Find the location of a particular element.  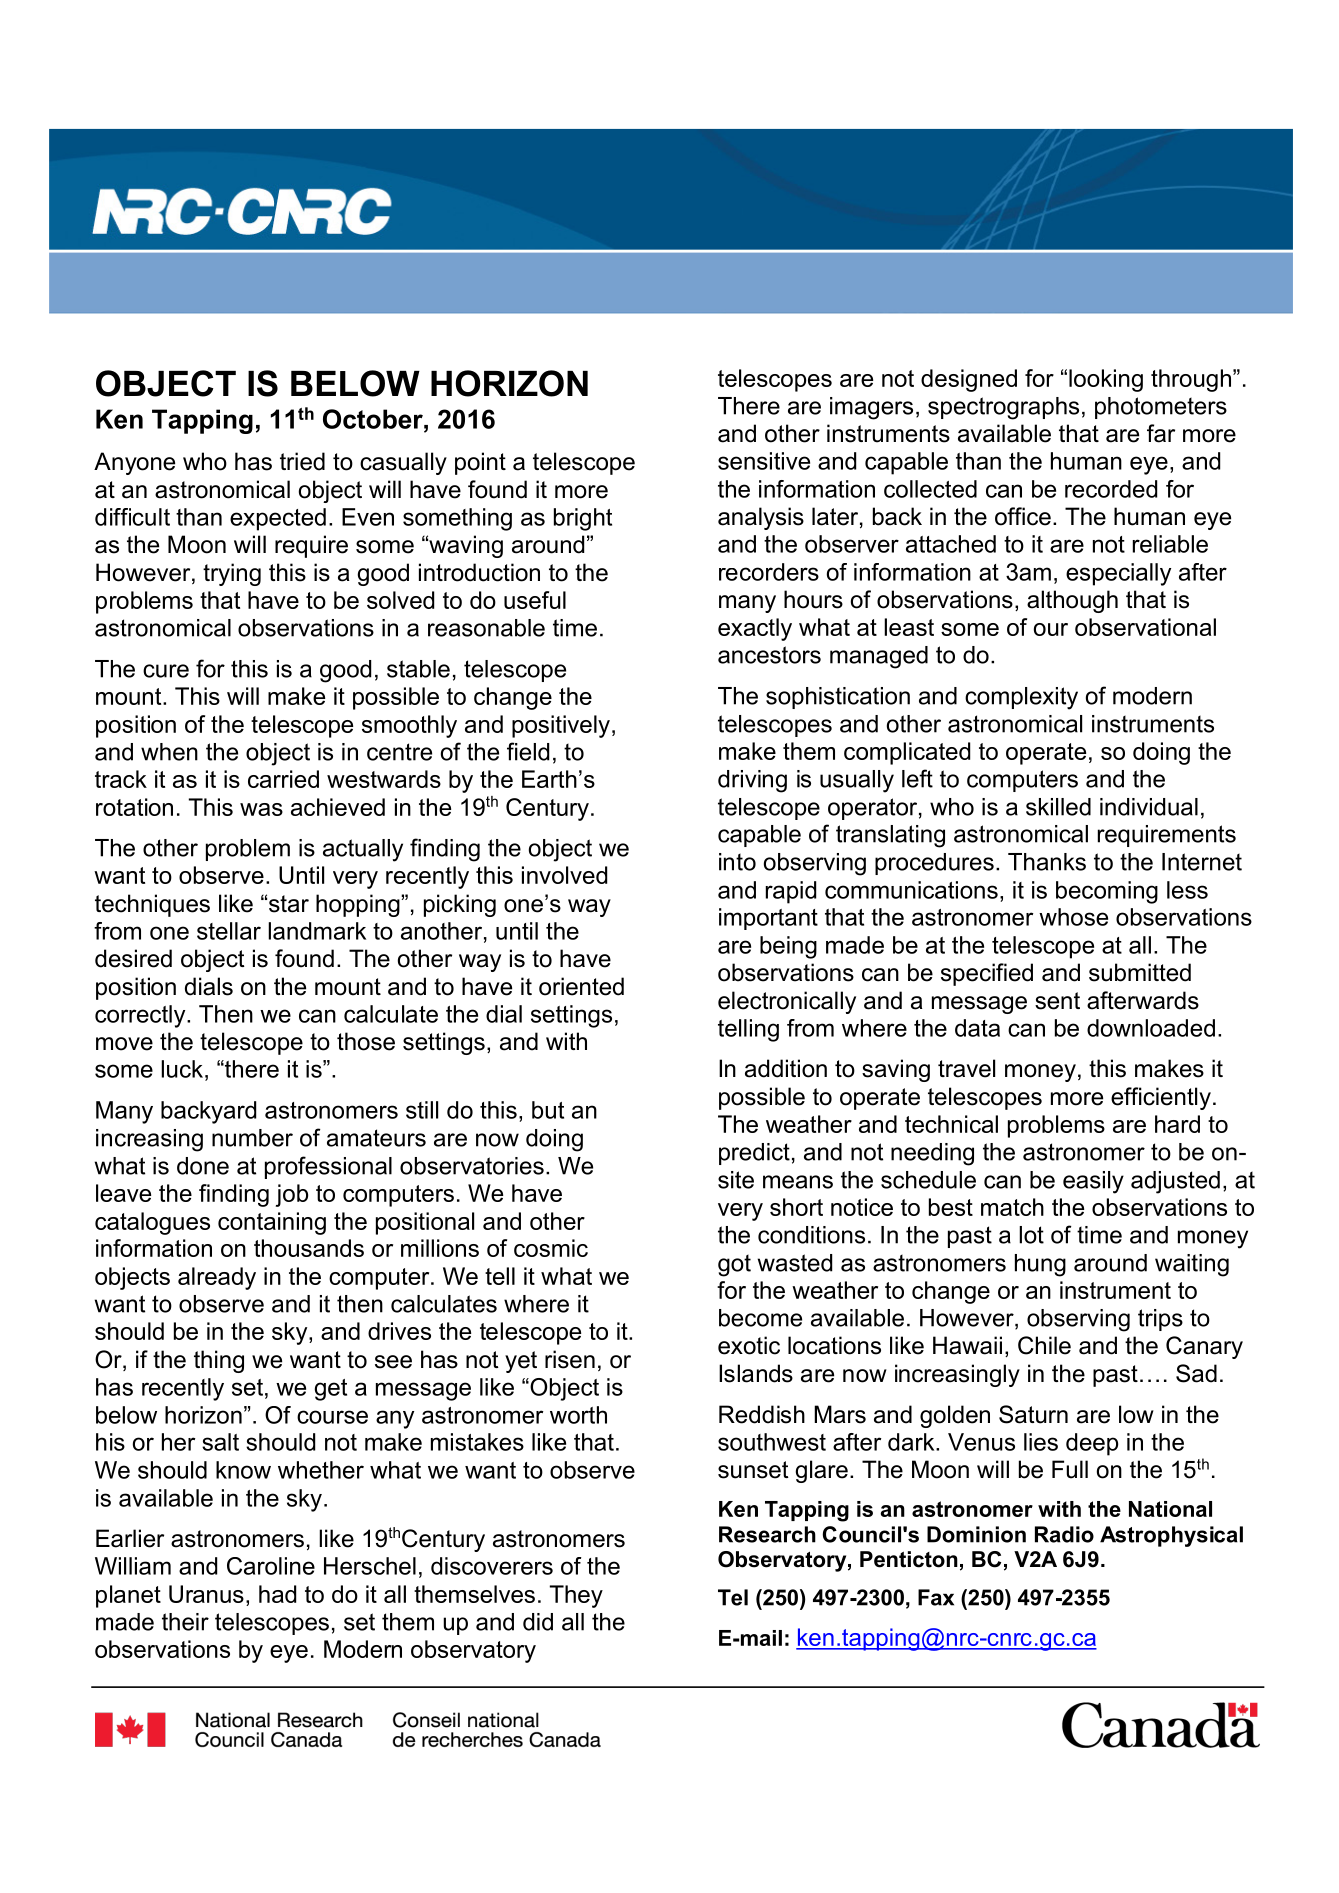

looking is located at coordinates (1106, 380).
